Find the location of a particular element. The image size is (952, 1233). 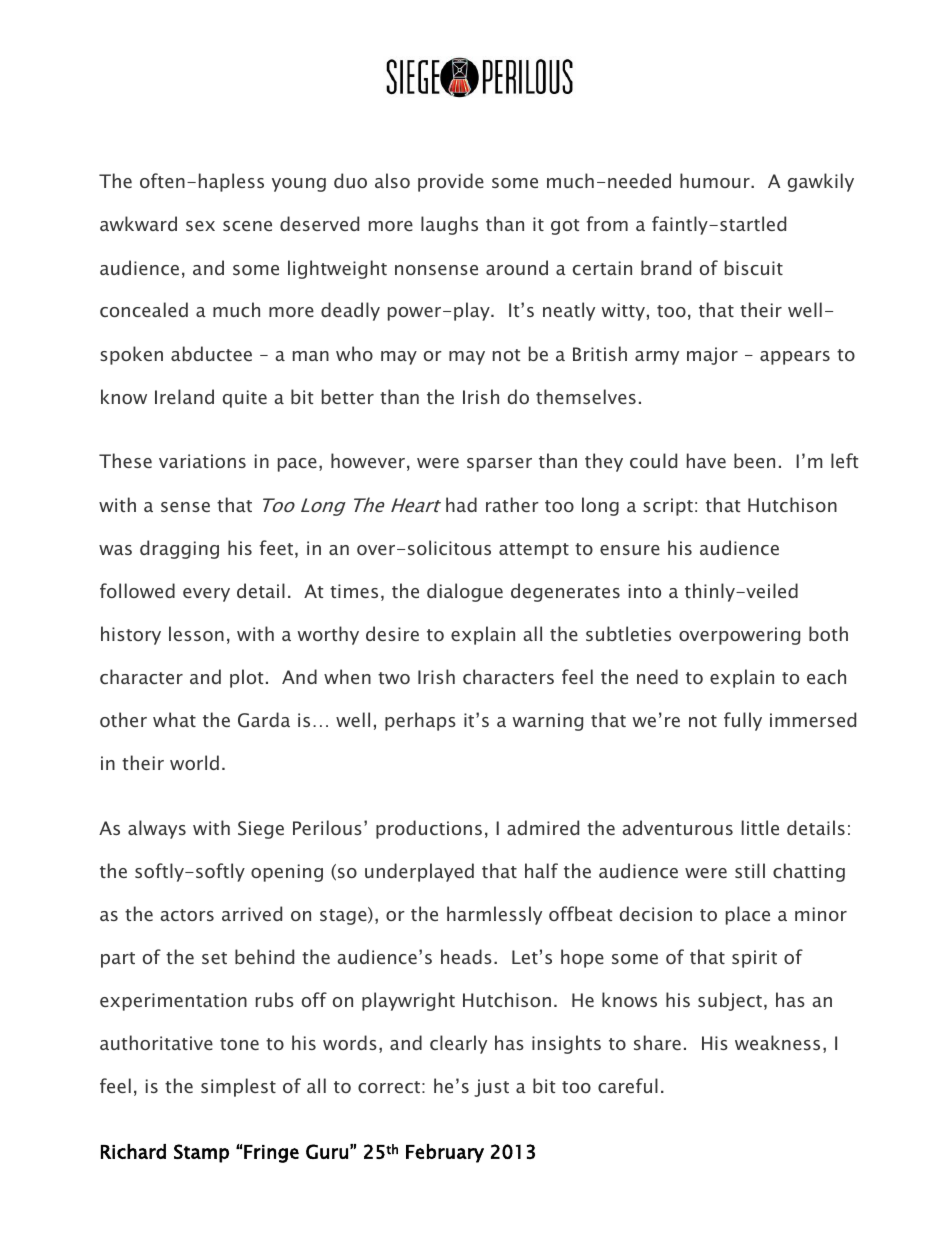

themselves is located at coordinates (586, 396).
